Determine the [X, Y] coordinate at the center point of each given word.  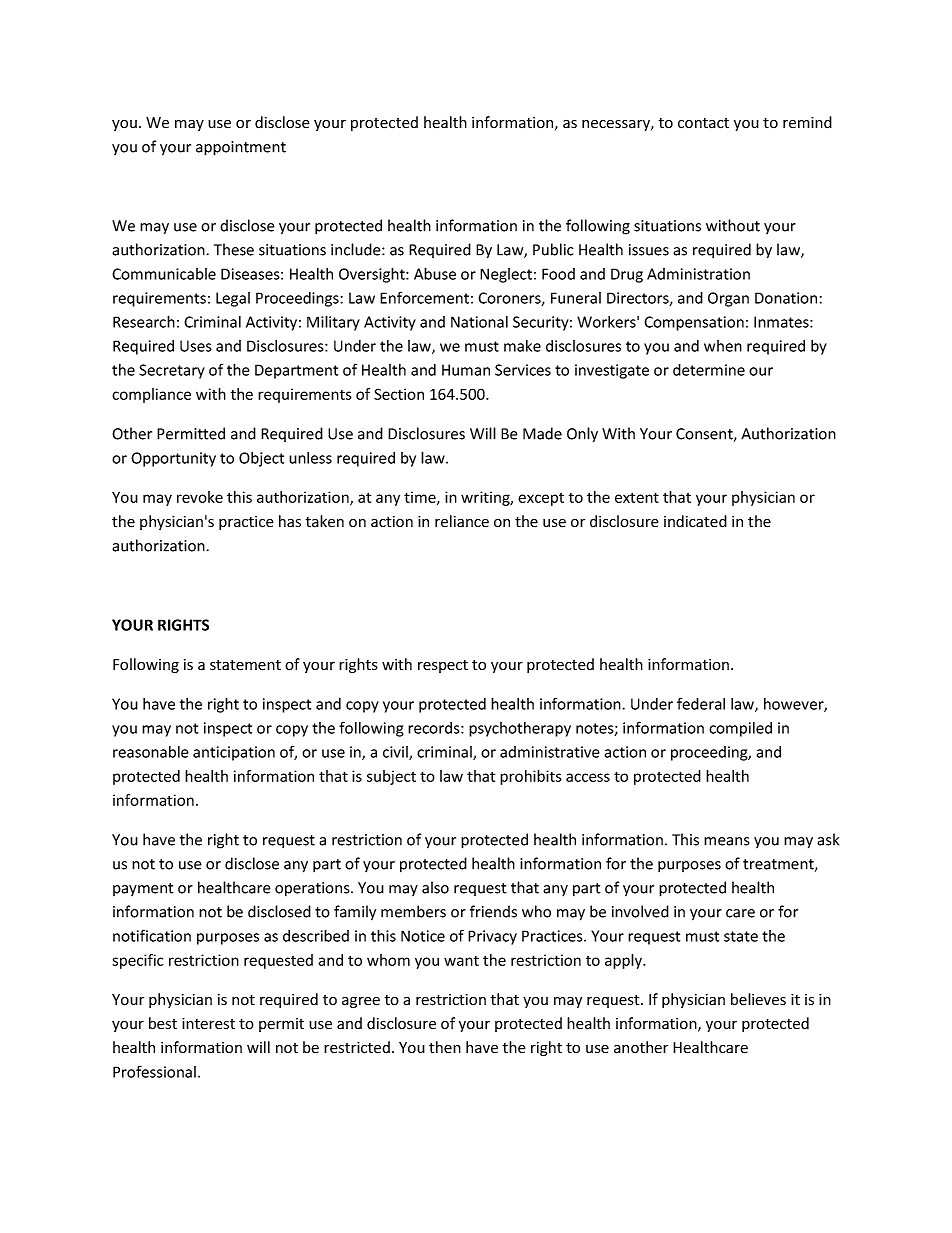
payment [143, 889]
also [435, 887]
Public [553, 249]
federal [701, 703]
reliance [462, 521]
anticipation [234, 753]
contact [703, 123]
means [726, 841]
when [723, 346]
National [479, 322]
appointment [241, 148]
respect [443, 666]
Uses [196, 346]
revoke [200, 497]
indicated [695, 521]
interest [208, 1024]
